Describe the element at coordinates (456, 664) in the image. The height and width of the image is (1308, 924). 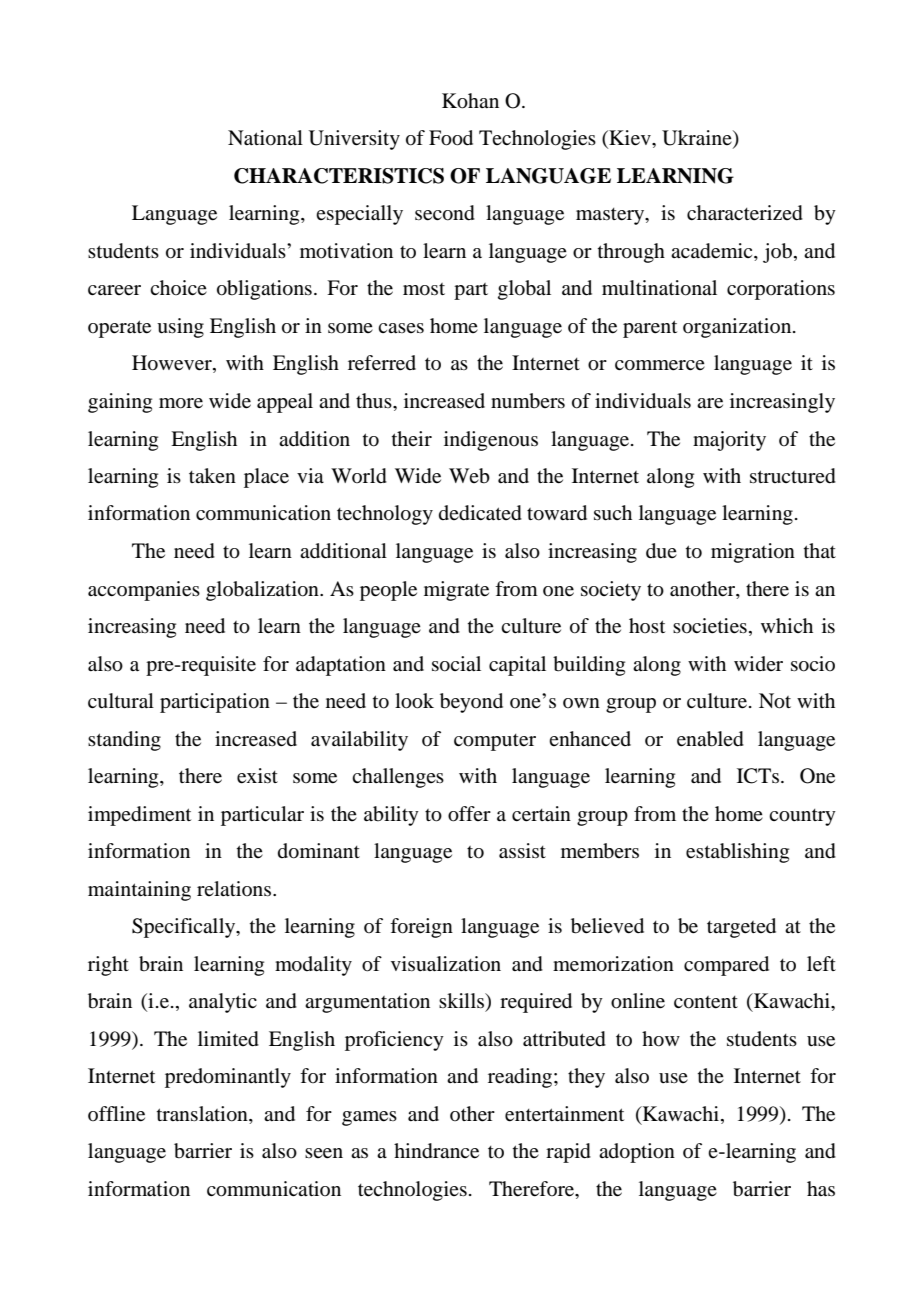
I see `social` at that location.
